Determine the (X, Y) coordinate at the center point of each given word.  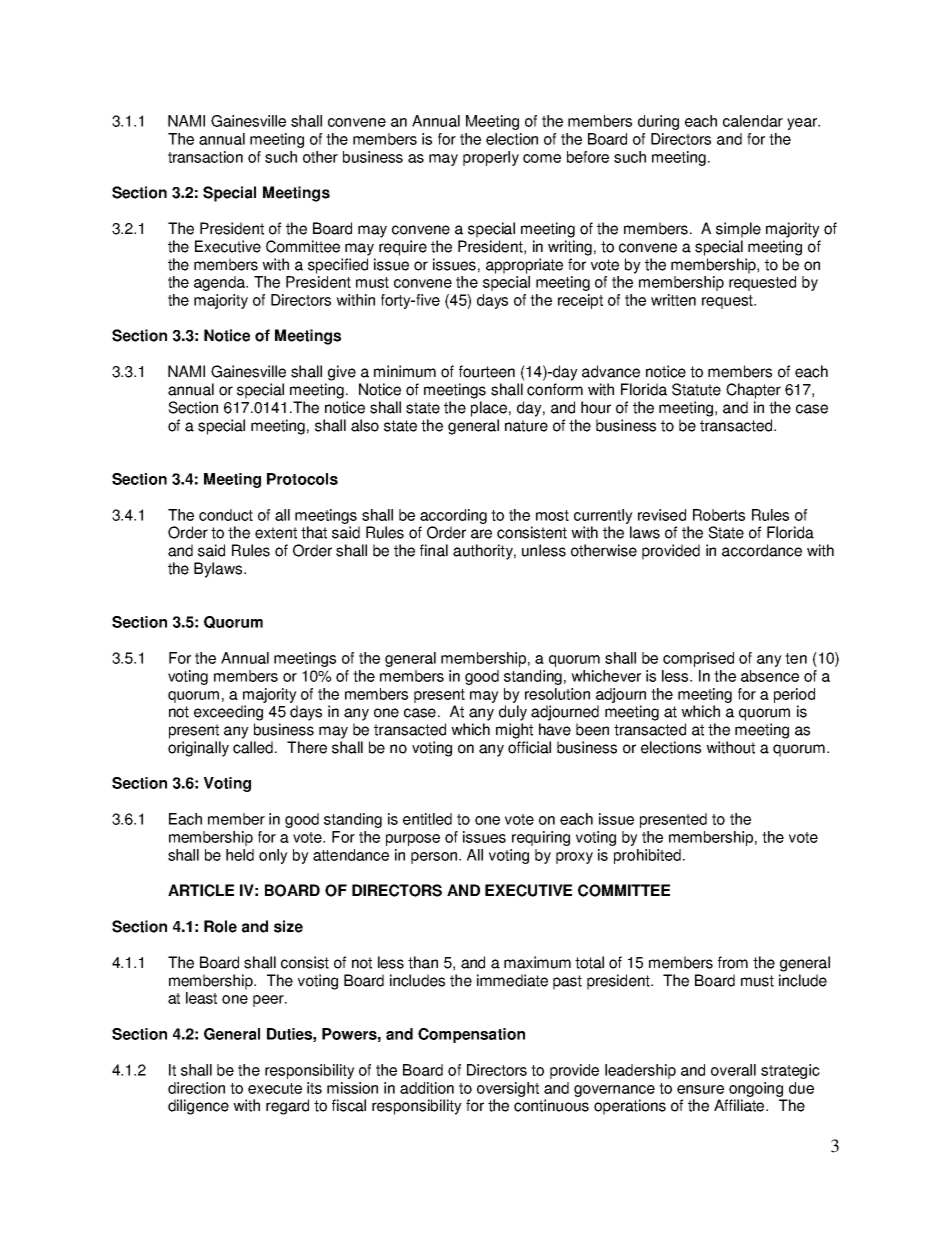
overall (733, 1070)
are (481, 534)
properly (491, 158)
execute (275, 1088)
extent (276, 533)
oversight (508, 1089)
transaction (205, 157)
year (803, 124)
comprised (698, 659)
